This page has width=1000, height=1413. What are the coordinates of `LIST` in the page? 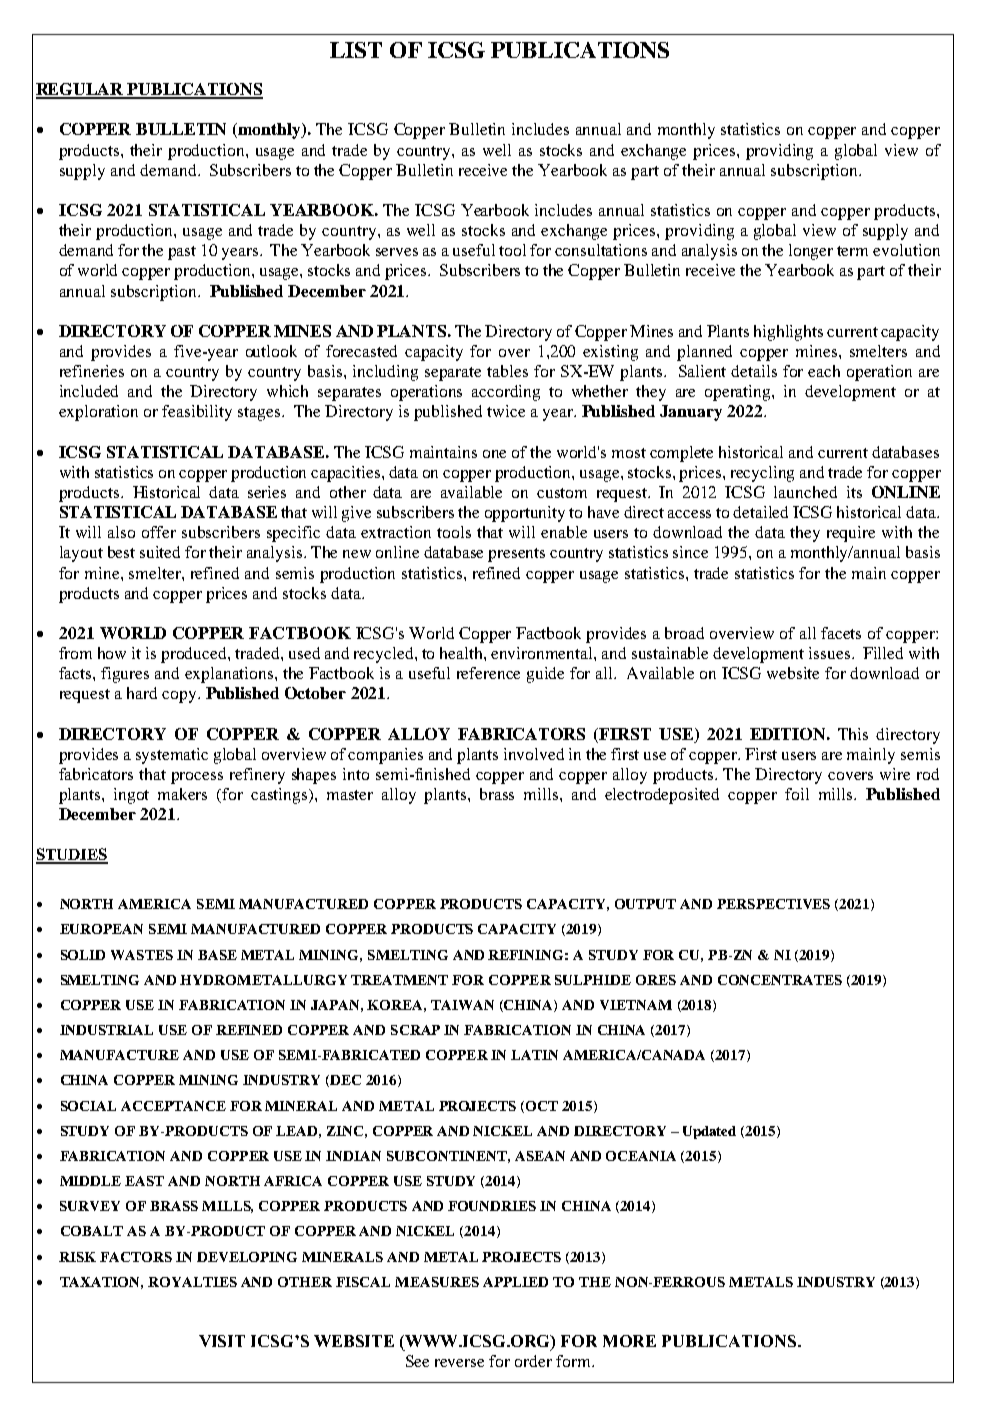 It's located at (356, 50).
